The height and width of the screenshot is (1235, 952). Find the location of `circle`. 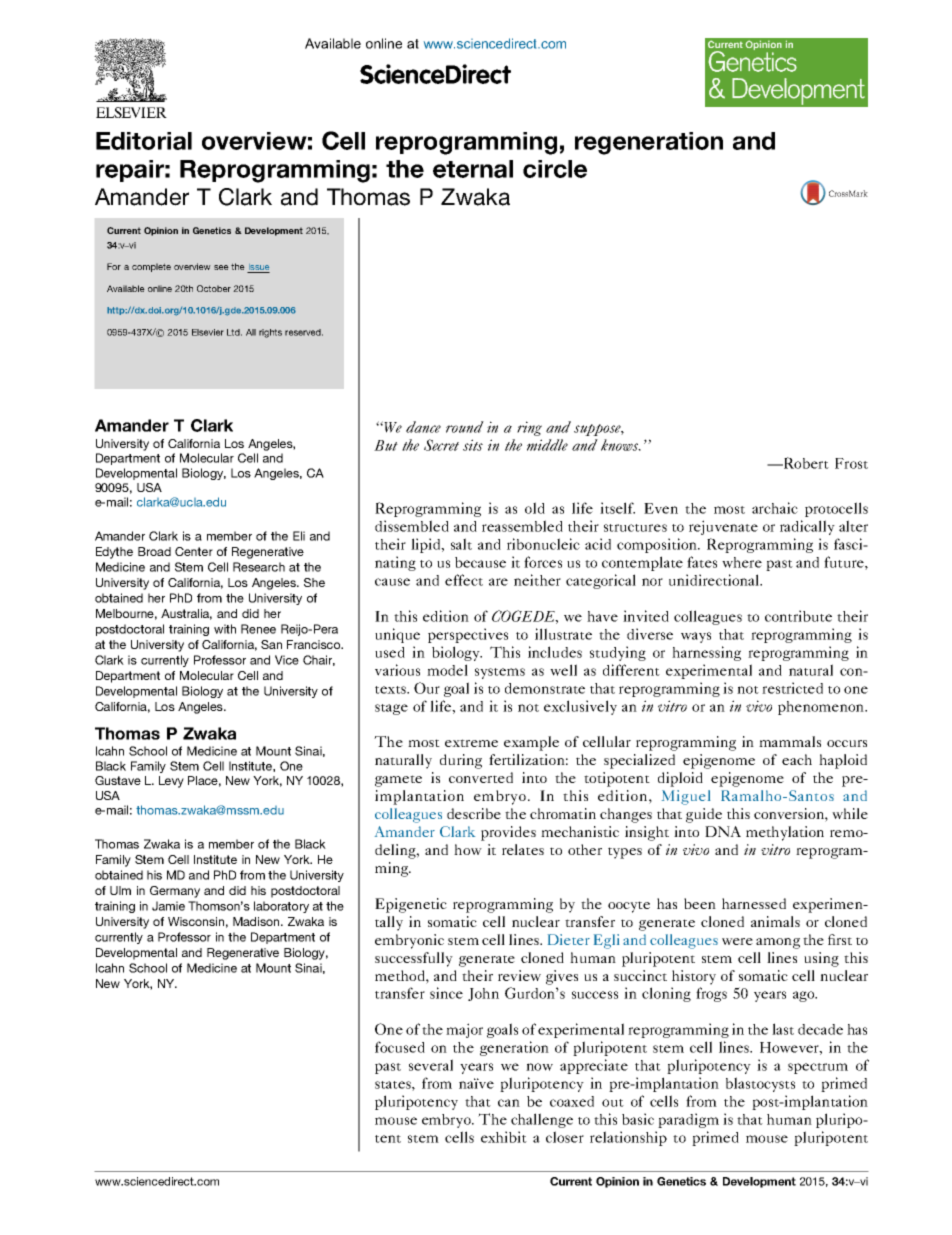

circle is located at coordinates (555, 169).
